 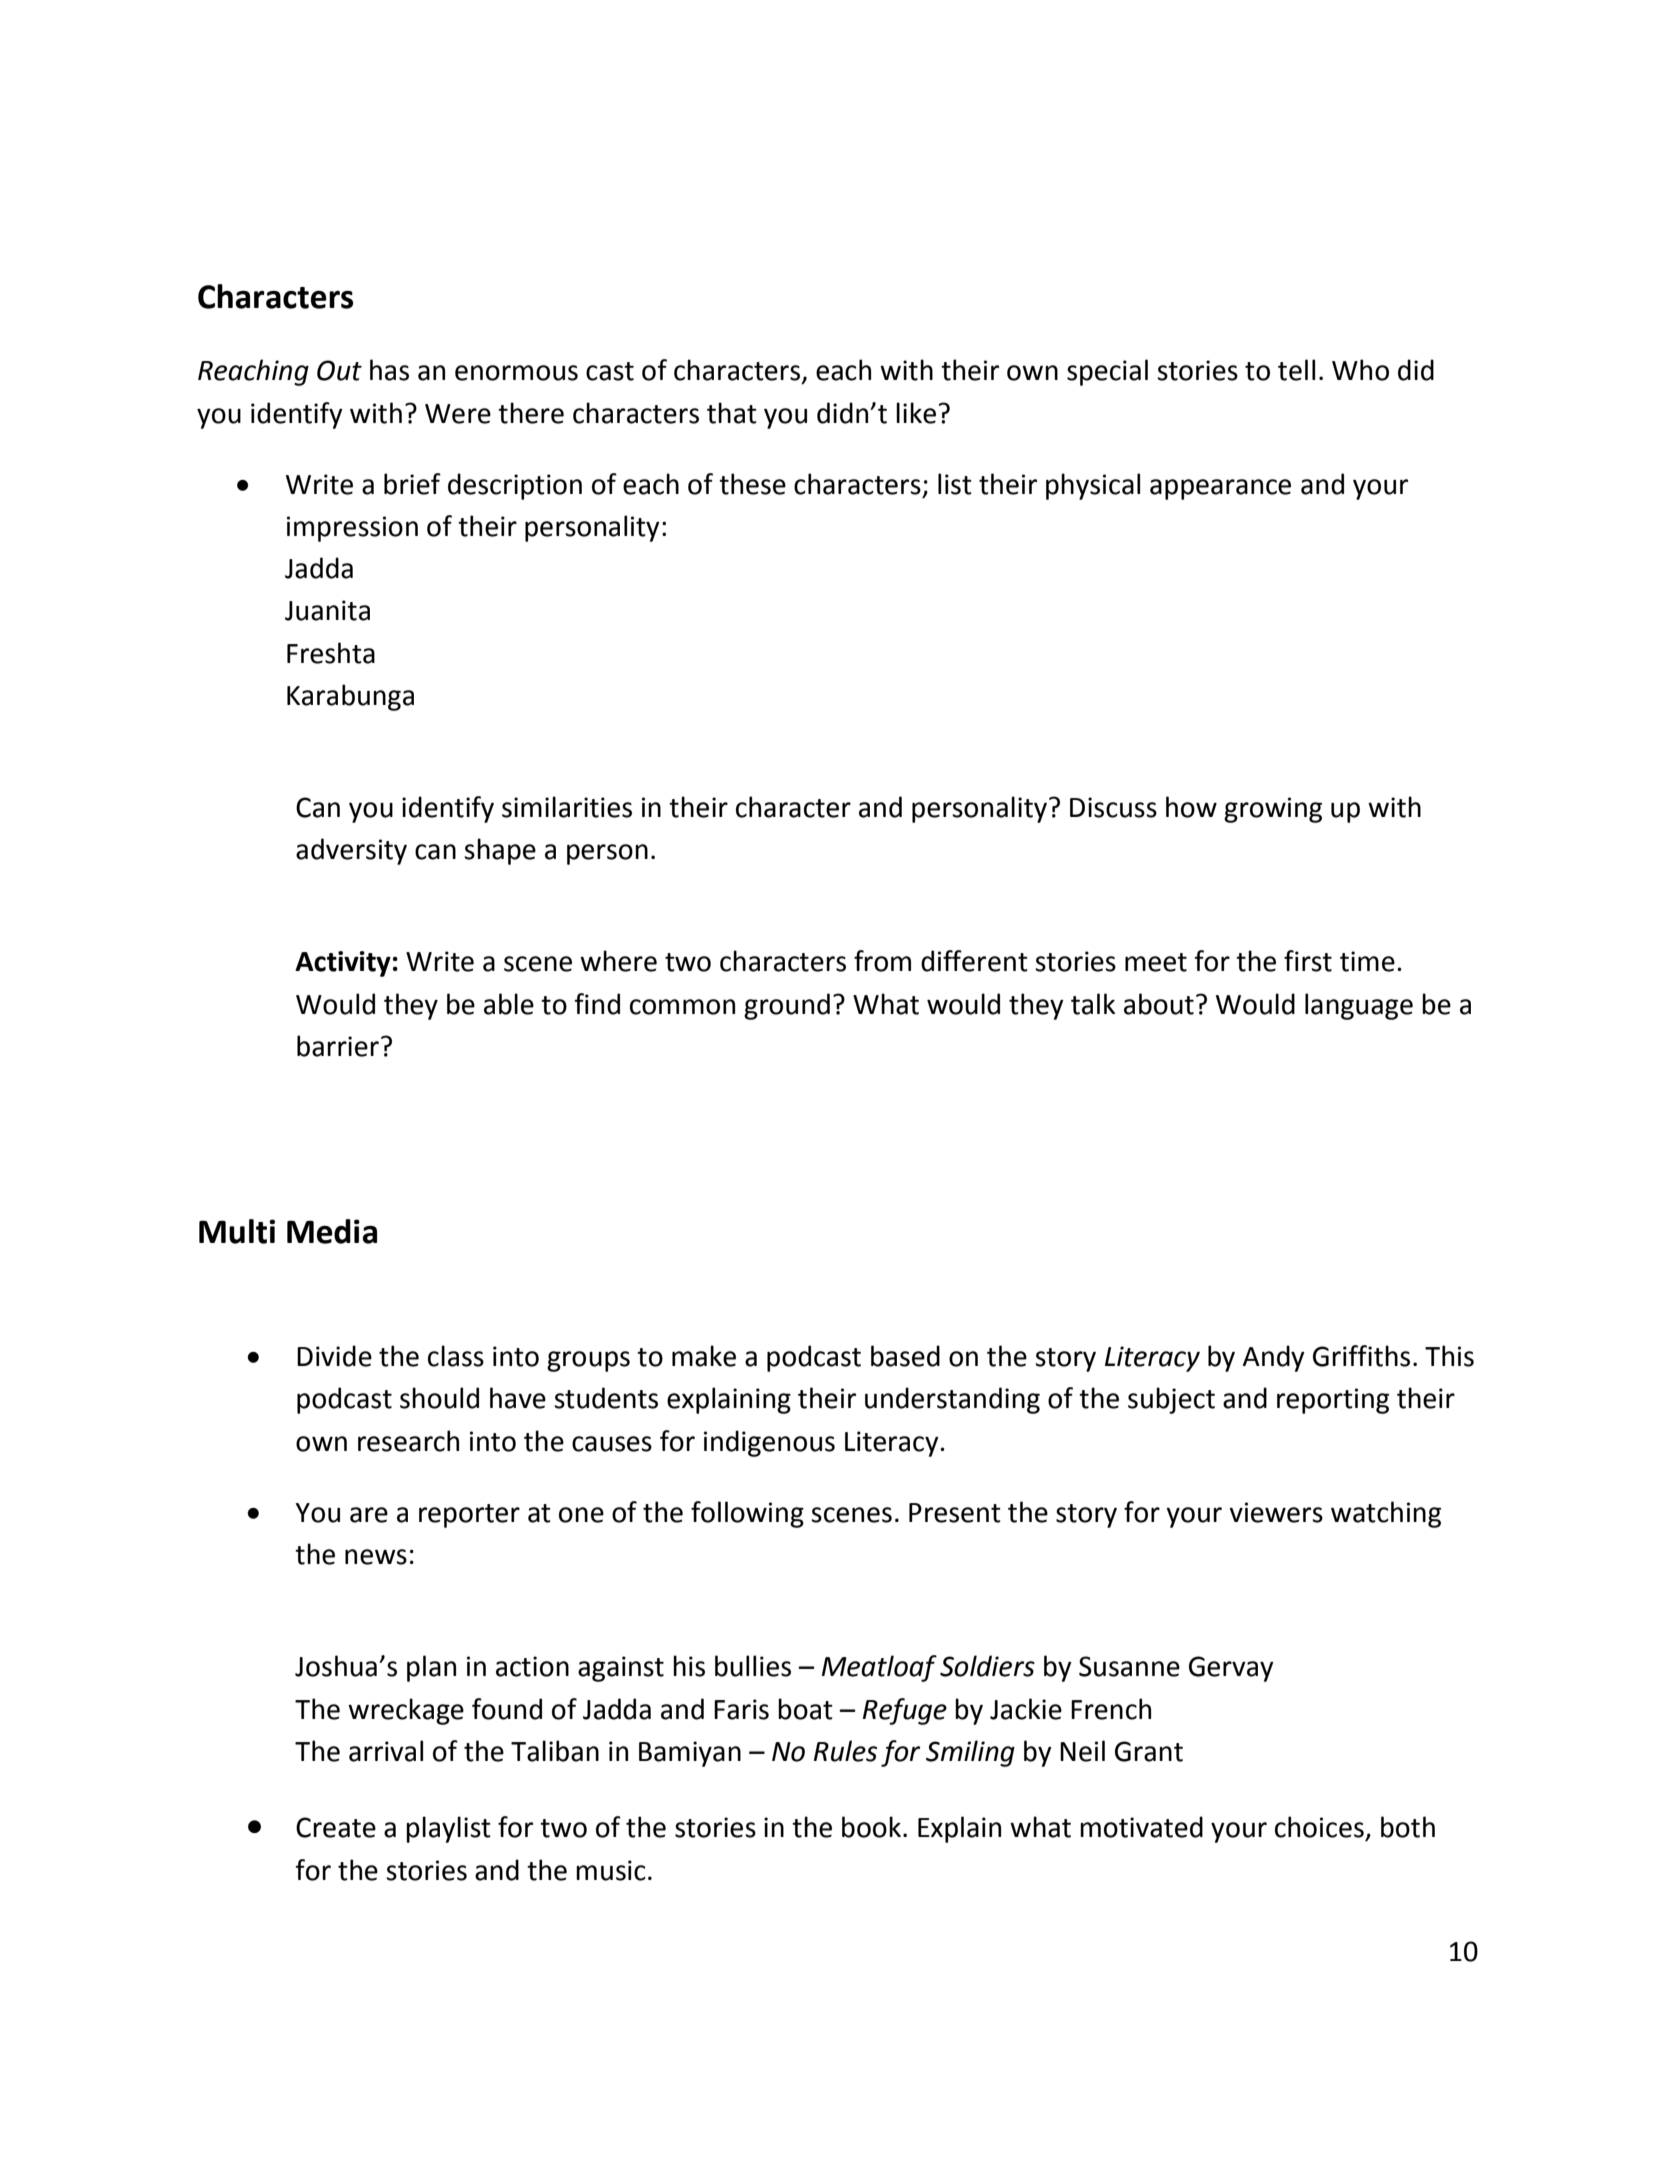 What do you see at coordinates (336, 1827) in the image?
I see `Create` at bounding box center [336, 1827].
